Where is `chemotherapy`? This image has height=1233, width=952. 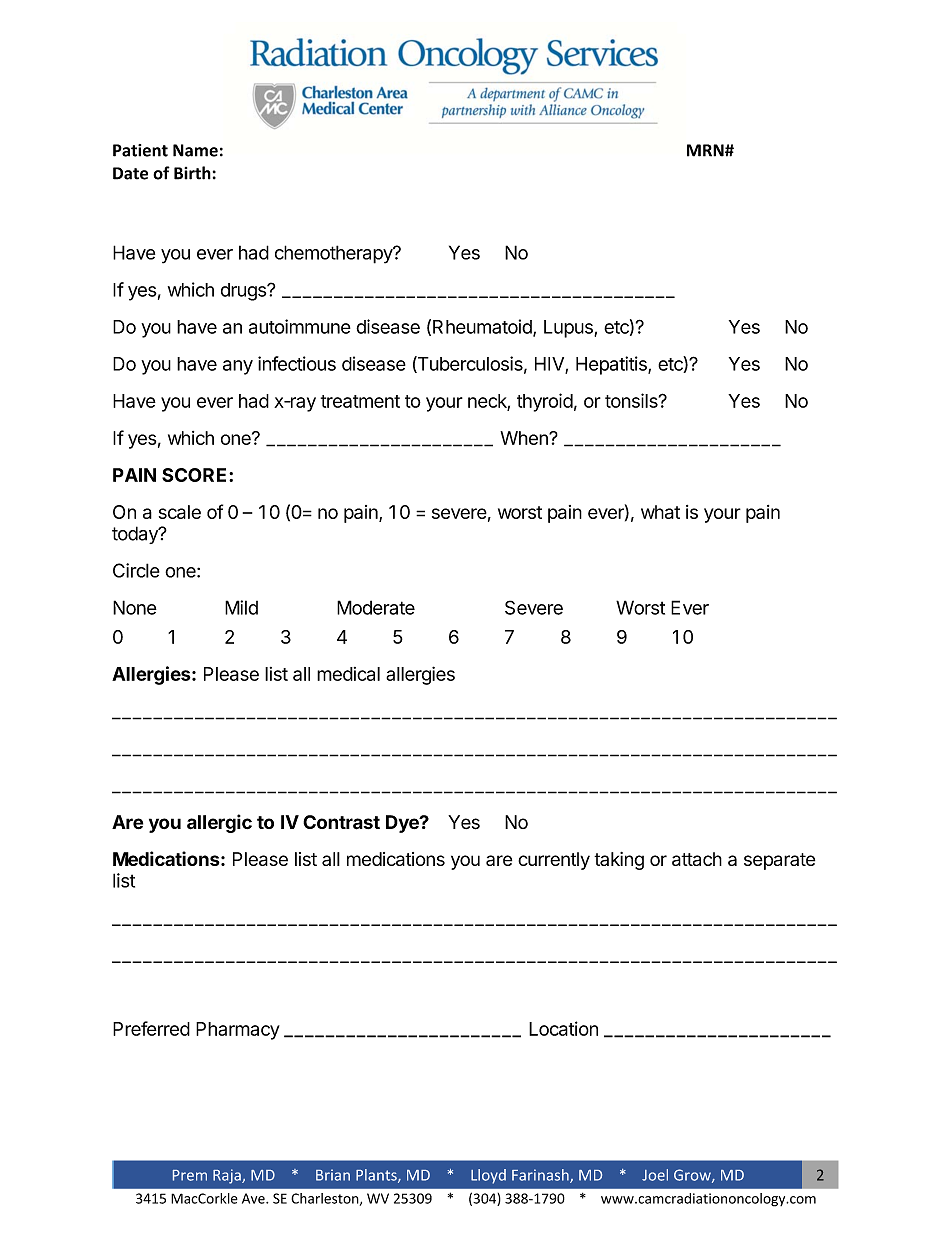
chemotherapy is located at coordinates (334, 254).
